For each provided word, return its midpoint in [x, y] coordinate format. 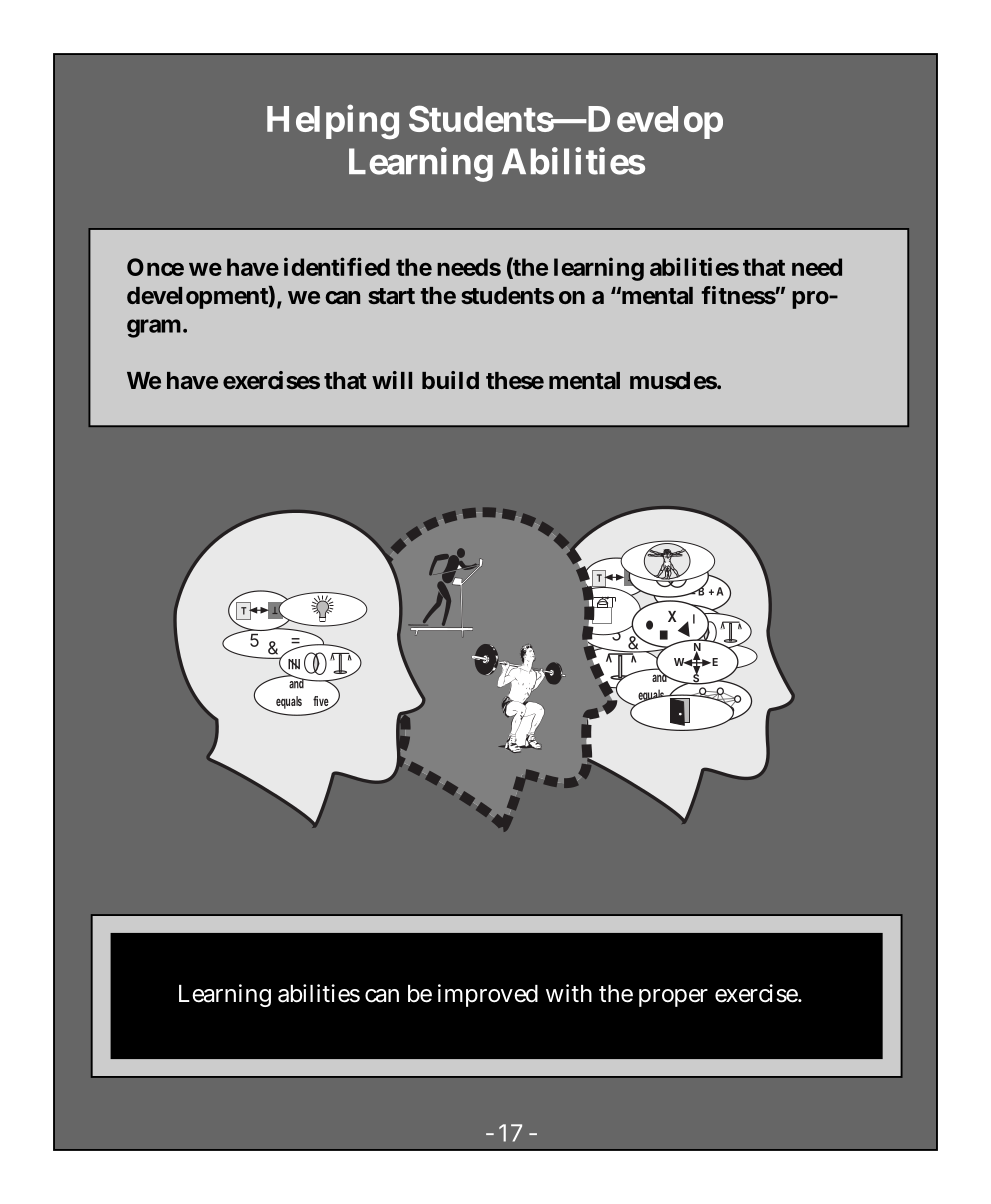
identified [337, 266]
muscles [674, 380]
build [450, 380]
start [391, 296]
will [392, 380]
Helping [333, 122]
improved [488, 995]
